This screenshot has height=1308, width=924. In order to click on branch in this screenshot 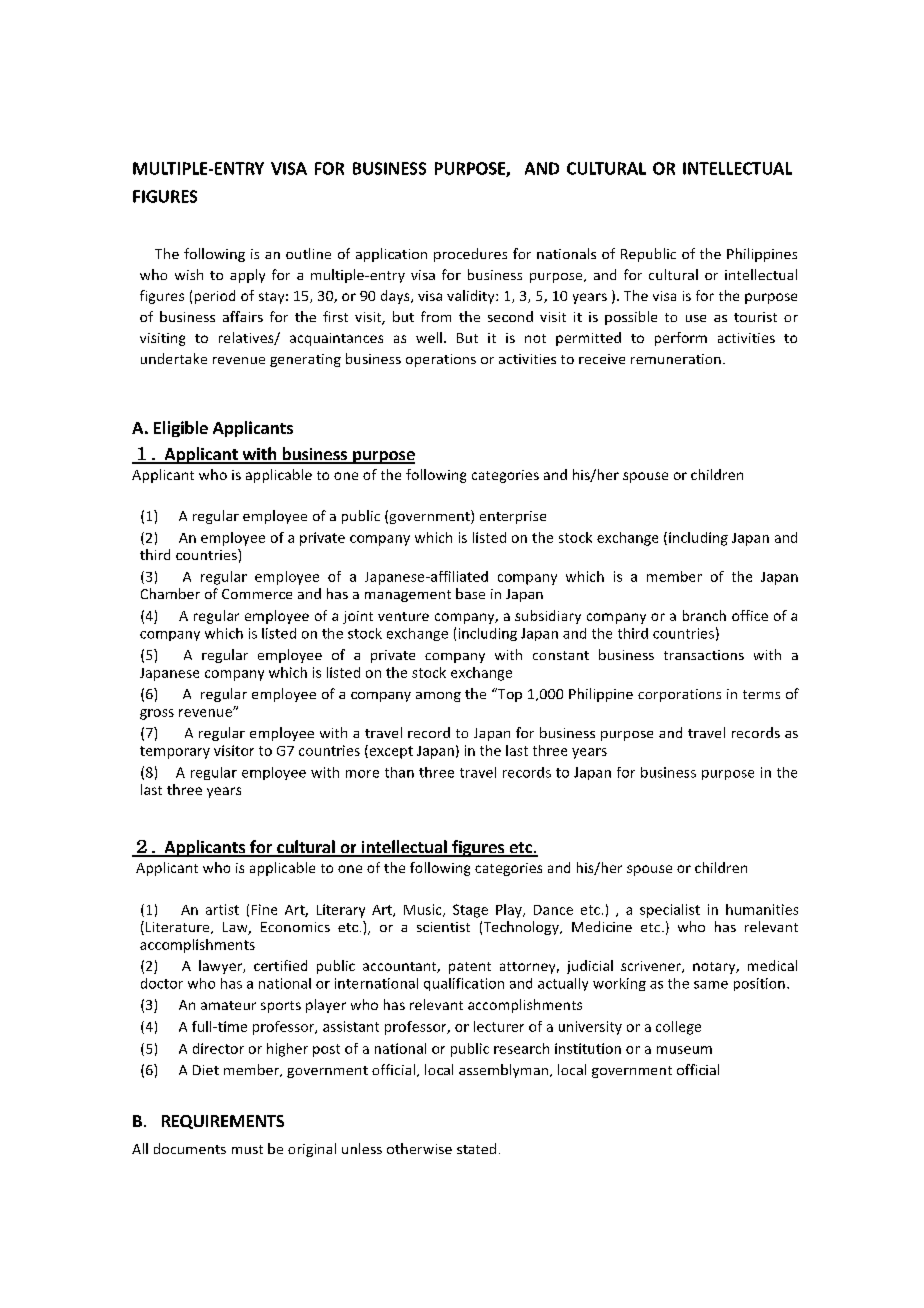, I will do `click(704, 615)`.
